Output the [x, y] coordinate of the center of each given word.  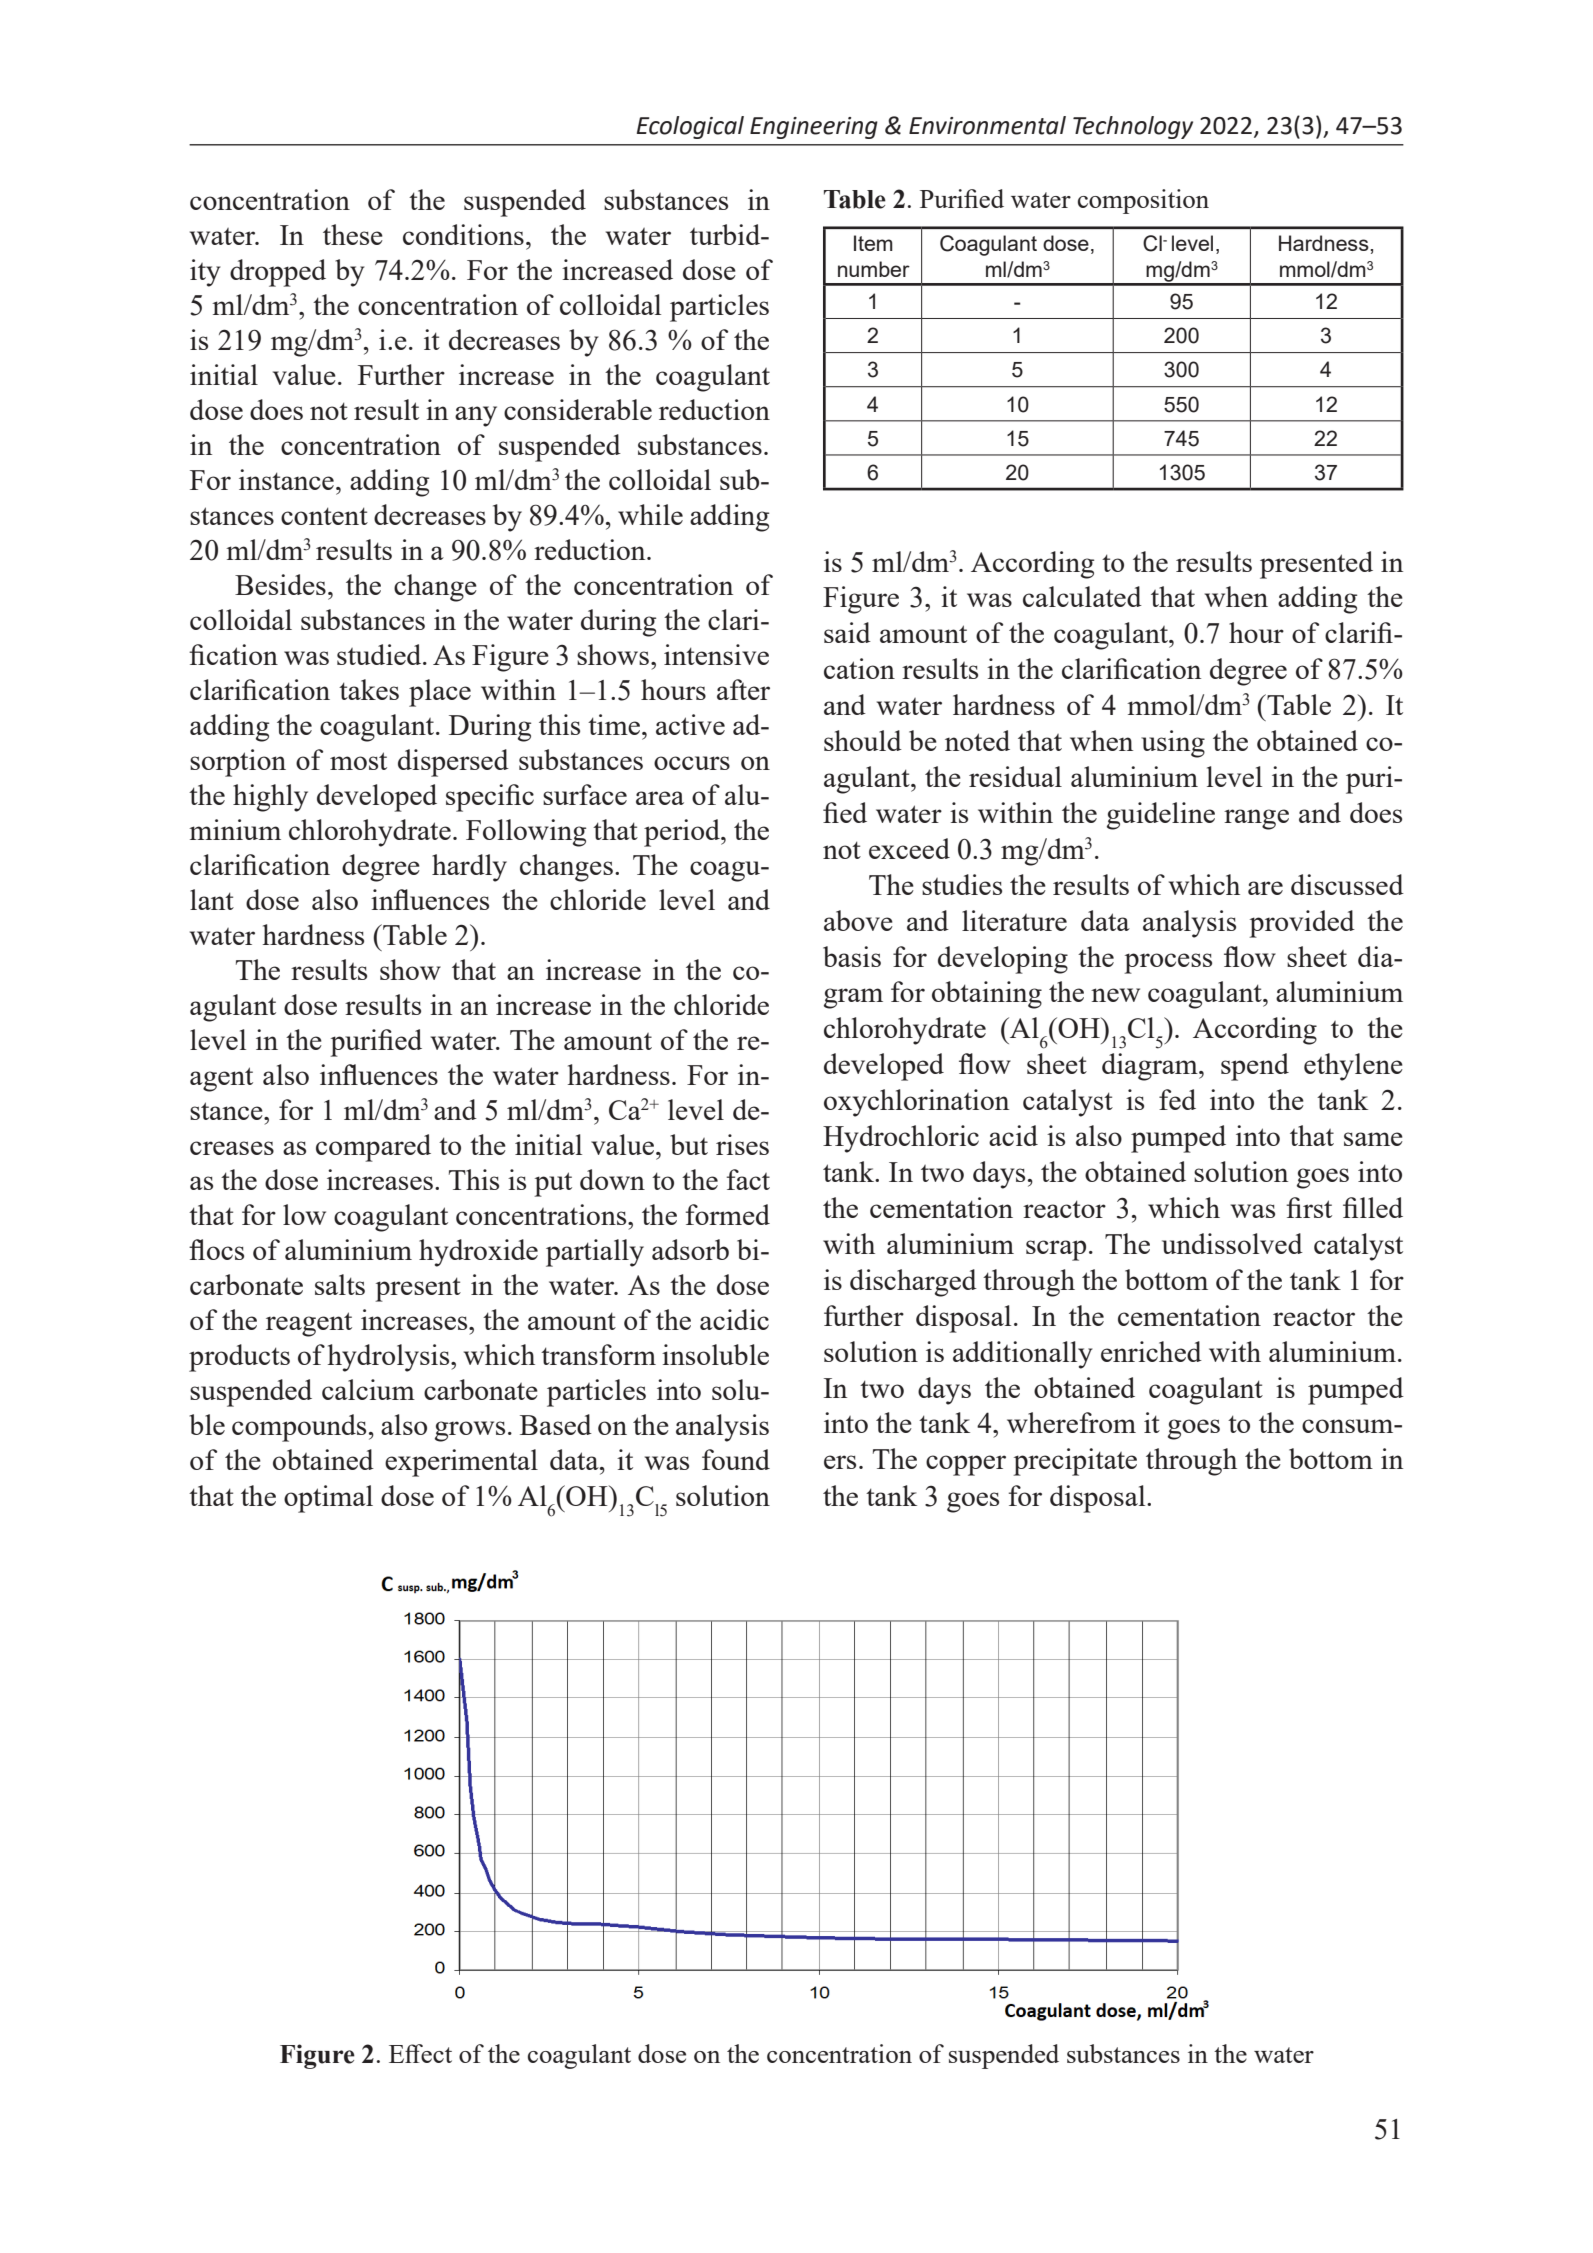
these [353, 234]
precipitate [1075, 1462]
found [736, 1459]
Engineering [814, 128]
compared [373, 1148]
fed [1177, 1099]
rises [742, 1144]
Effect [420, 2053]
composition [1143, 201]
